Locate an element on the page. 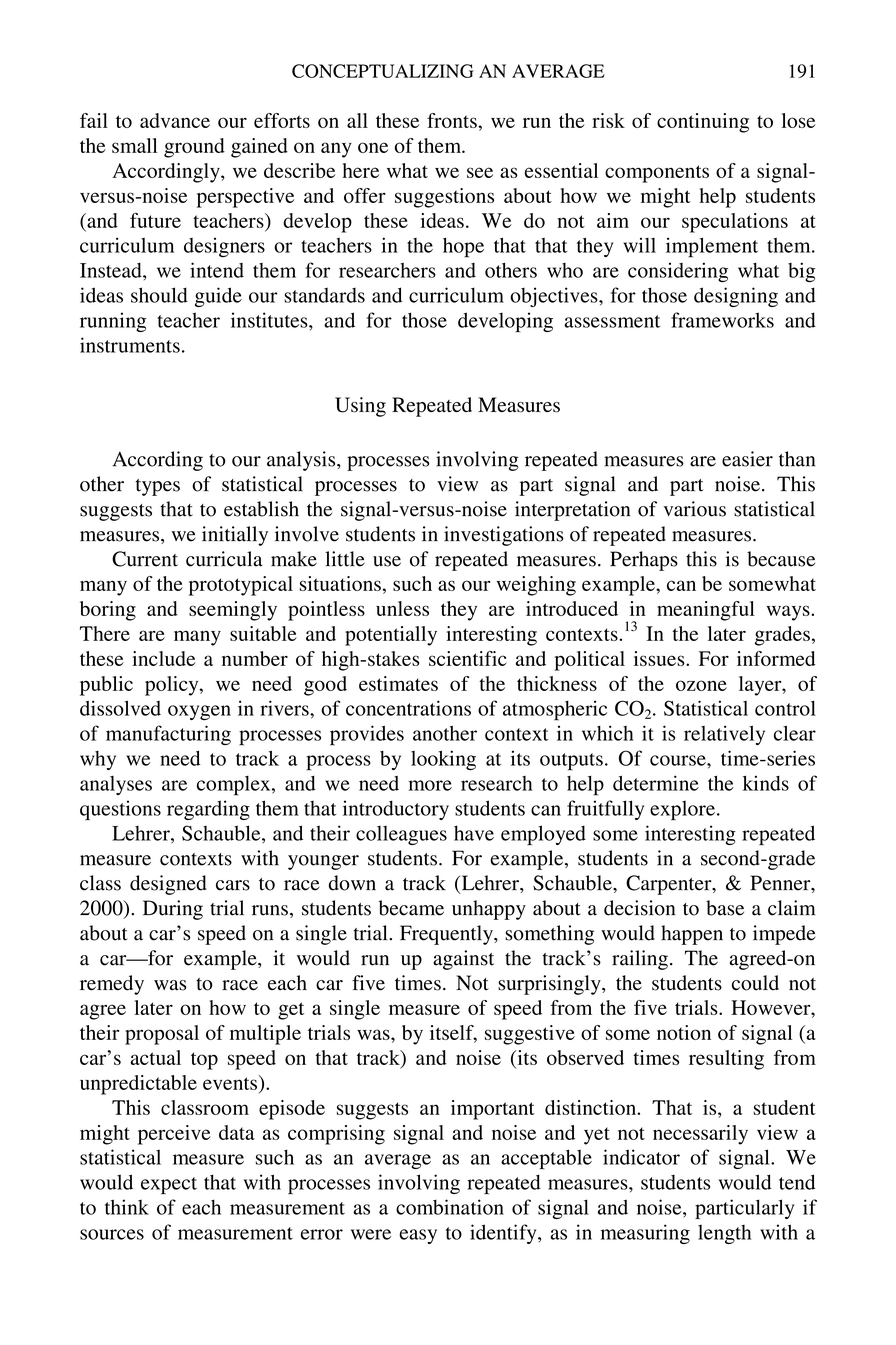  include is located at coordinates (163, 658).
